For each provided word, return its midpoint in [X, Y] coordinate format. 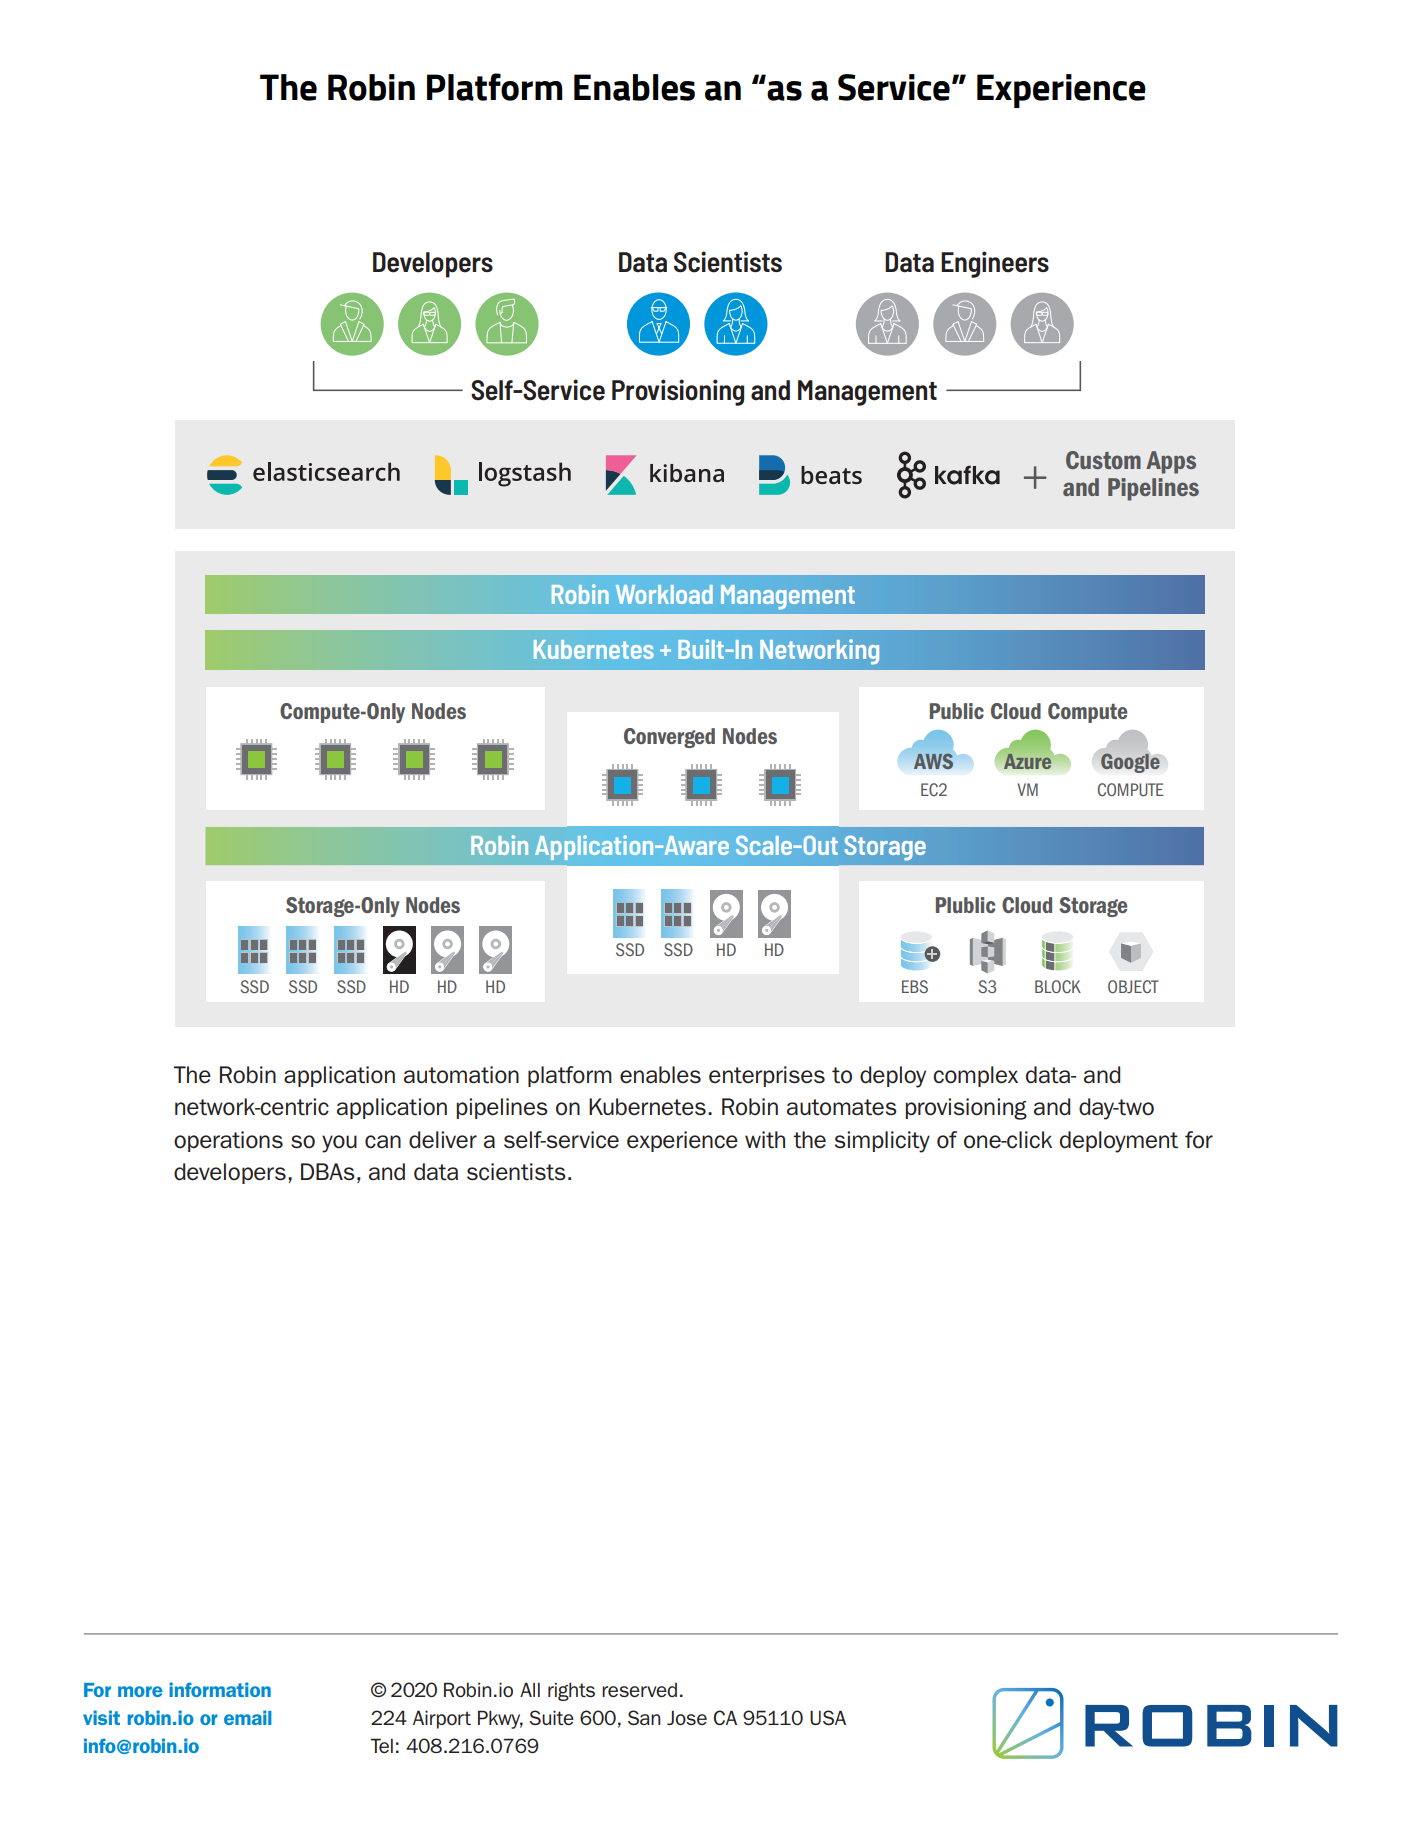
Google [1130, 763]
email [248, 1717]
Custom [1103, 460]
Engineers [995, 264]
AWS [933, 761]
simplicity [882, 1142]
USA [828, 1717]
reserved [639, 1690]
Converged [669, 738]
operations [228, 1141]
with [765, 1140]
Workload [664, 594]
